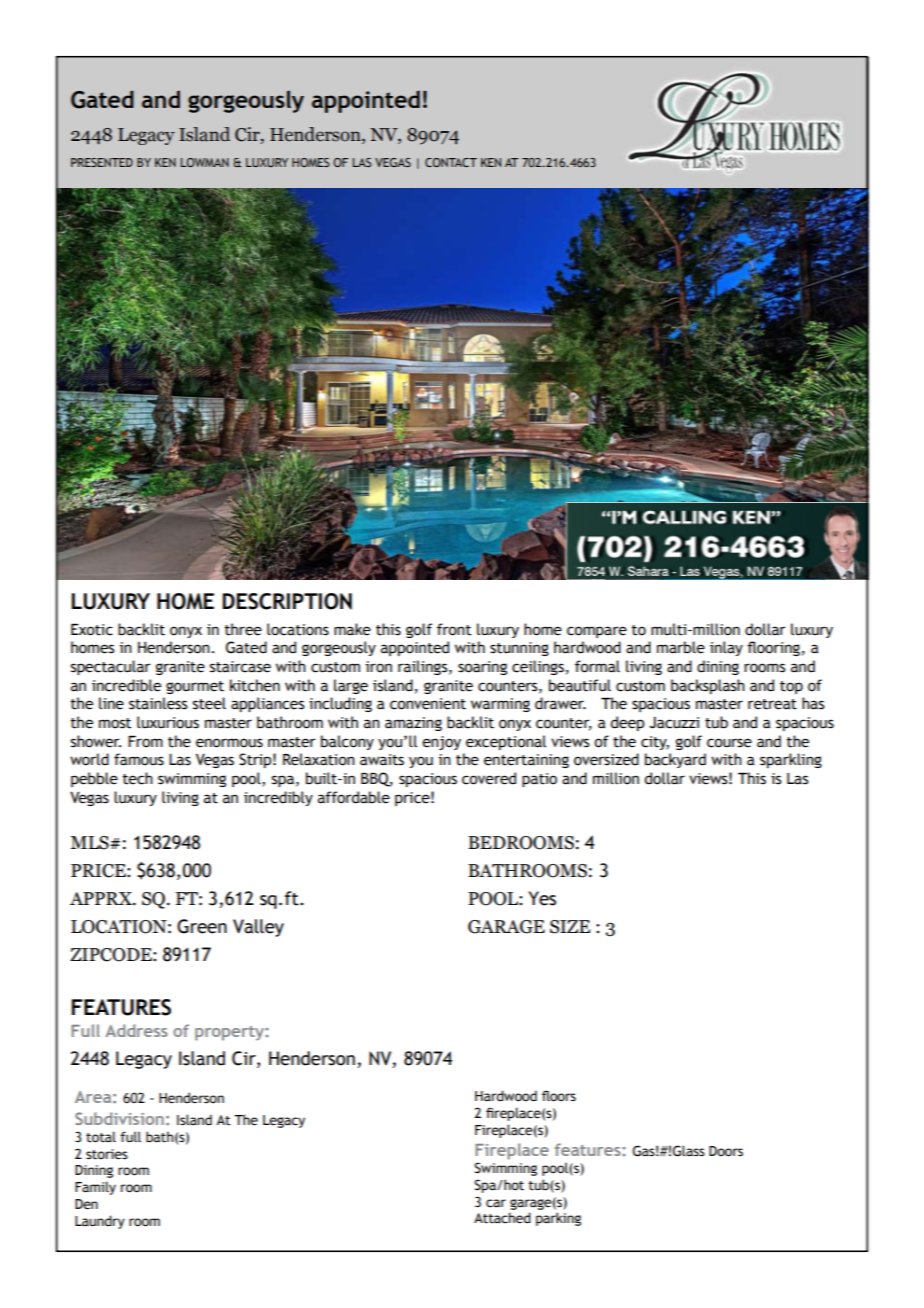  Describe the element at coordinates (597, 632) in the screenshot. I see `compare` at that location.
